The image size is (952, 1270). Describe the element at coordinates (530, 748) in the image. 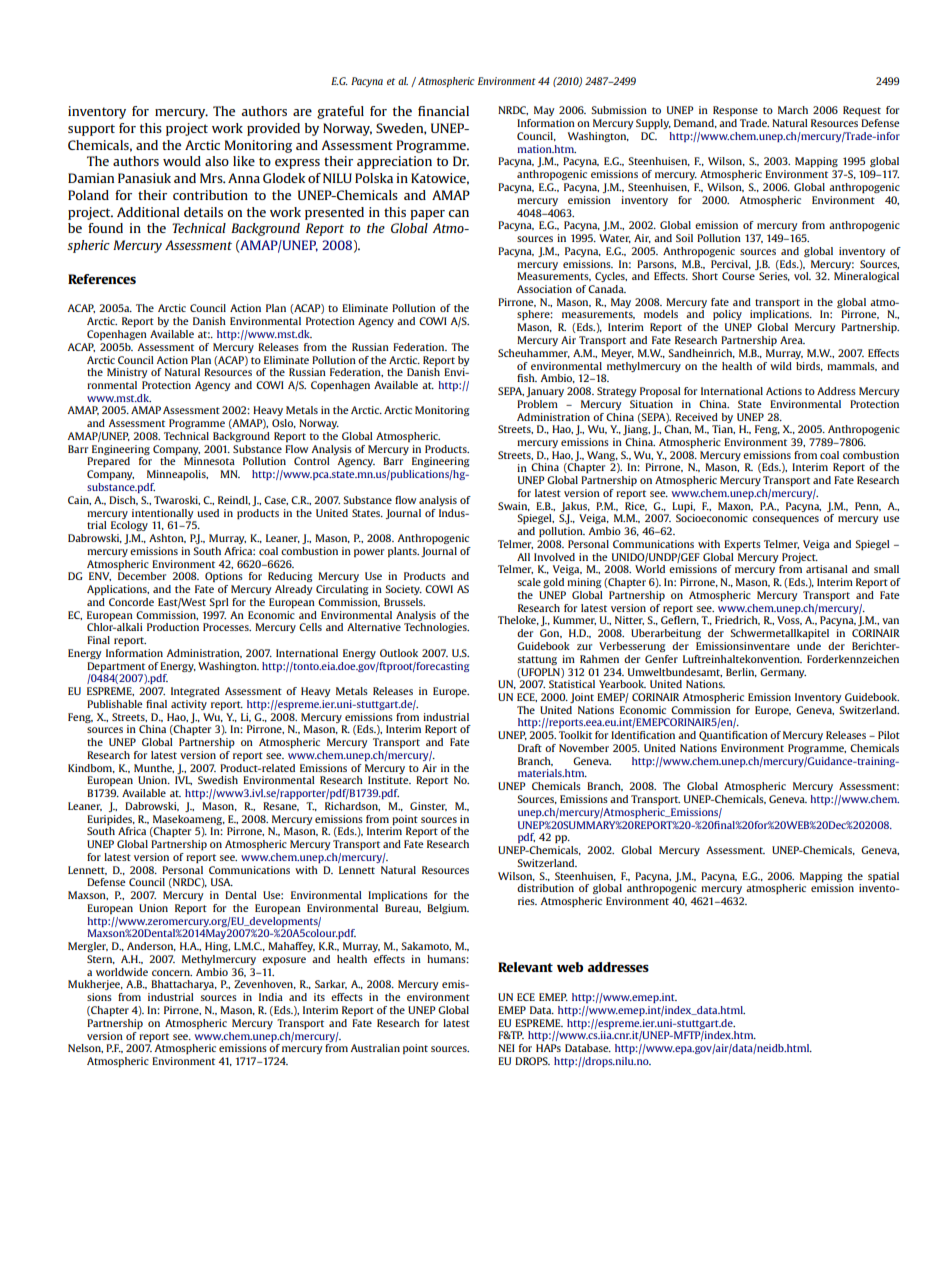

I see `Draft` at that location.
